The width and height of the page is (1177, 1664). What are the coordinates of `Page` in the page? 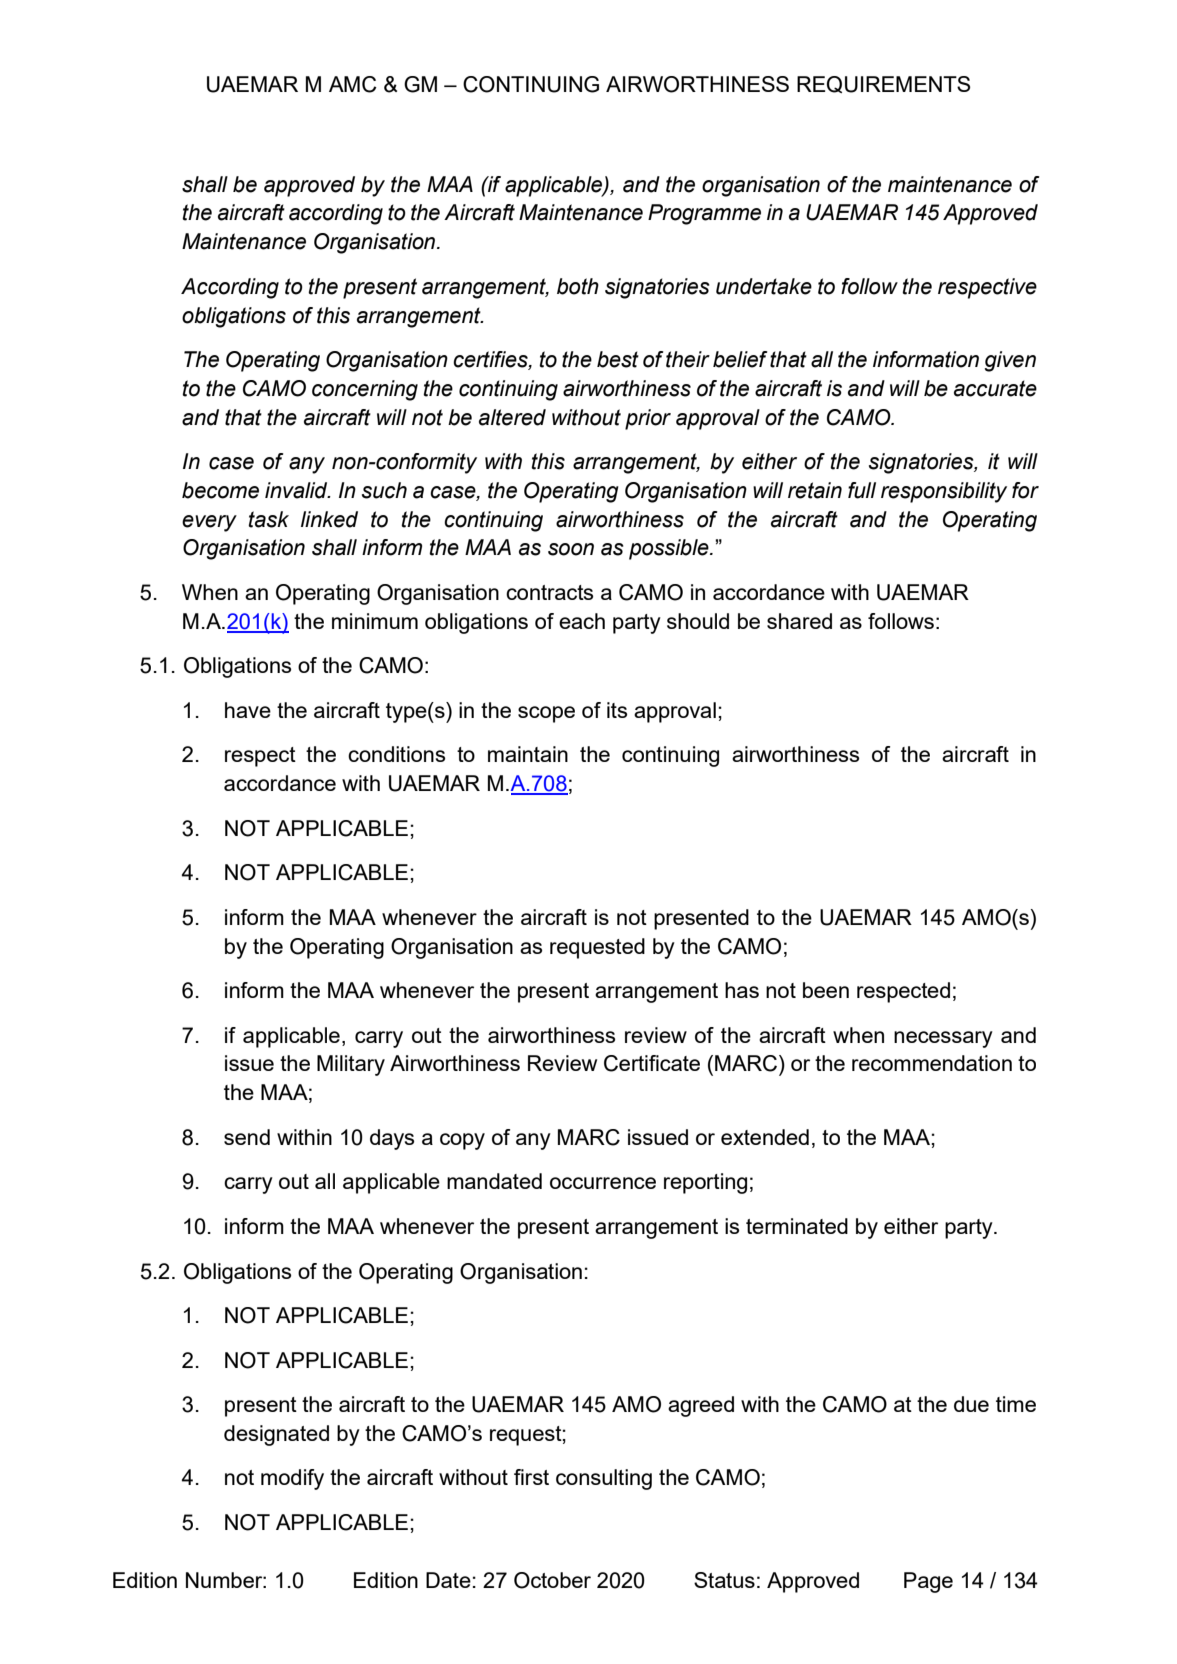 It's located at (928, 1582).
